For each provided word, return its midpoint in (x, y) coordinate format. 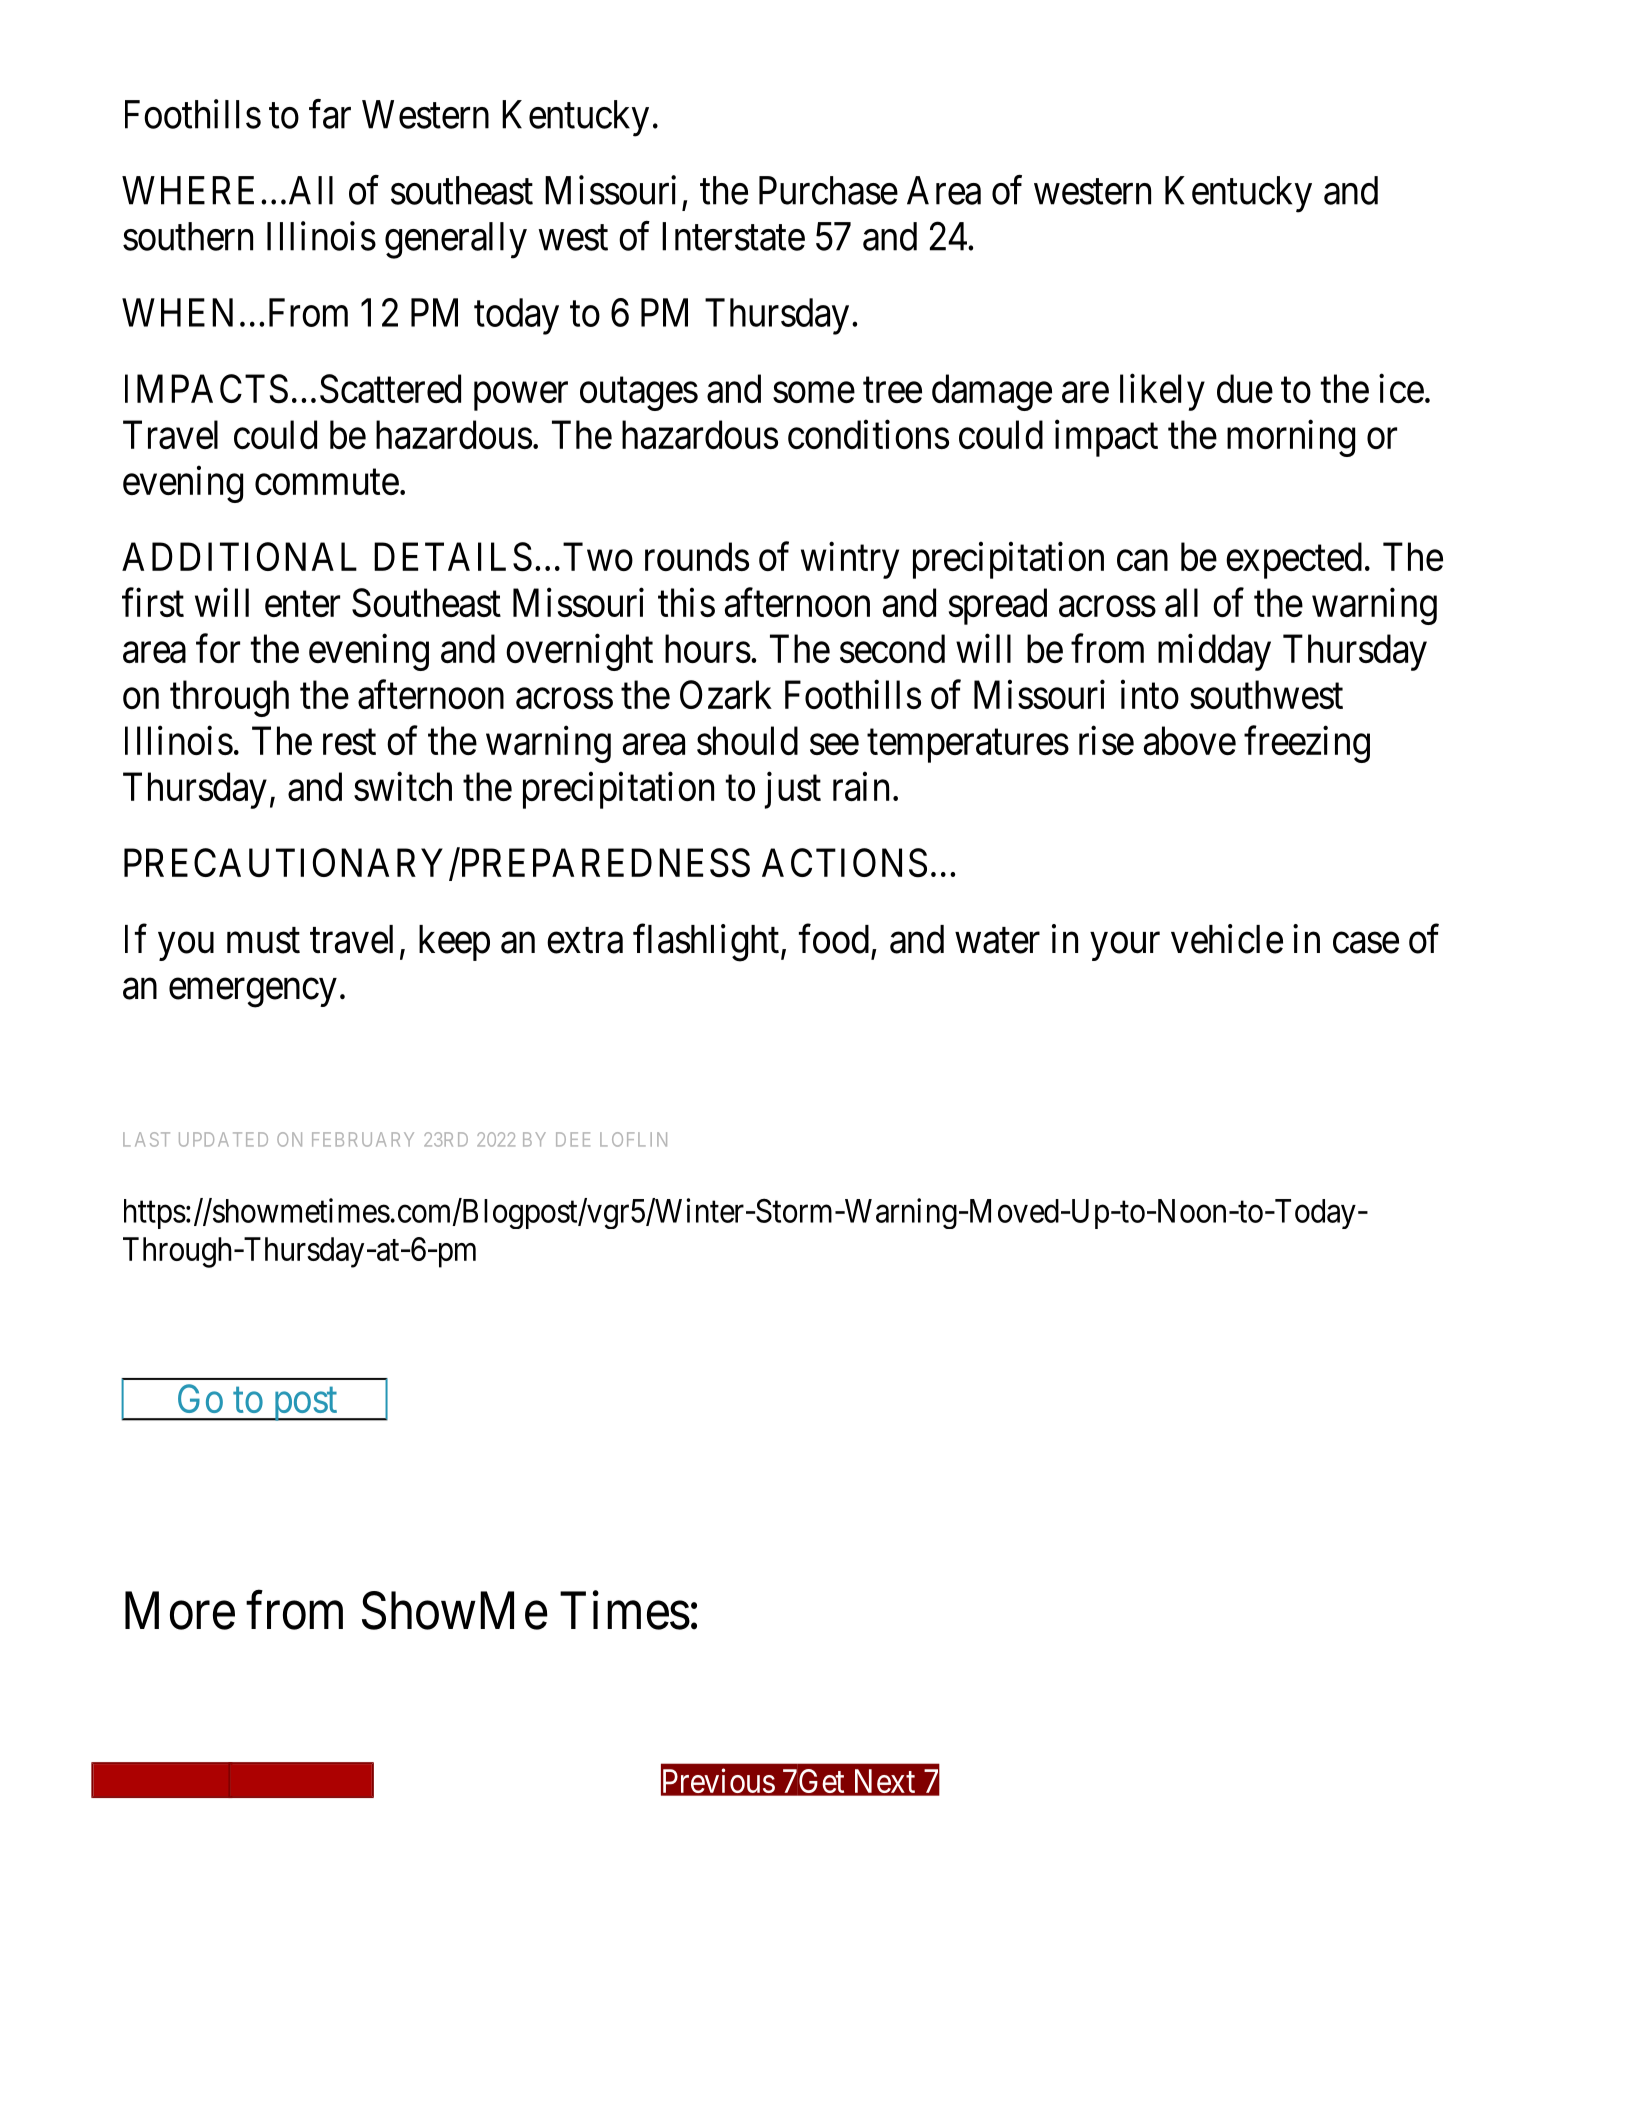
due (1245, 388)
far (330, 114)
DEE (573, 1139)
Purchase (828, 190)
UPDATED (223, 1139)
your (1125, 947)
